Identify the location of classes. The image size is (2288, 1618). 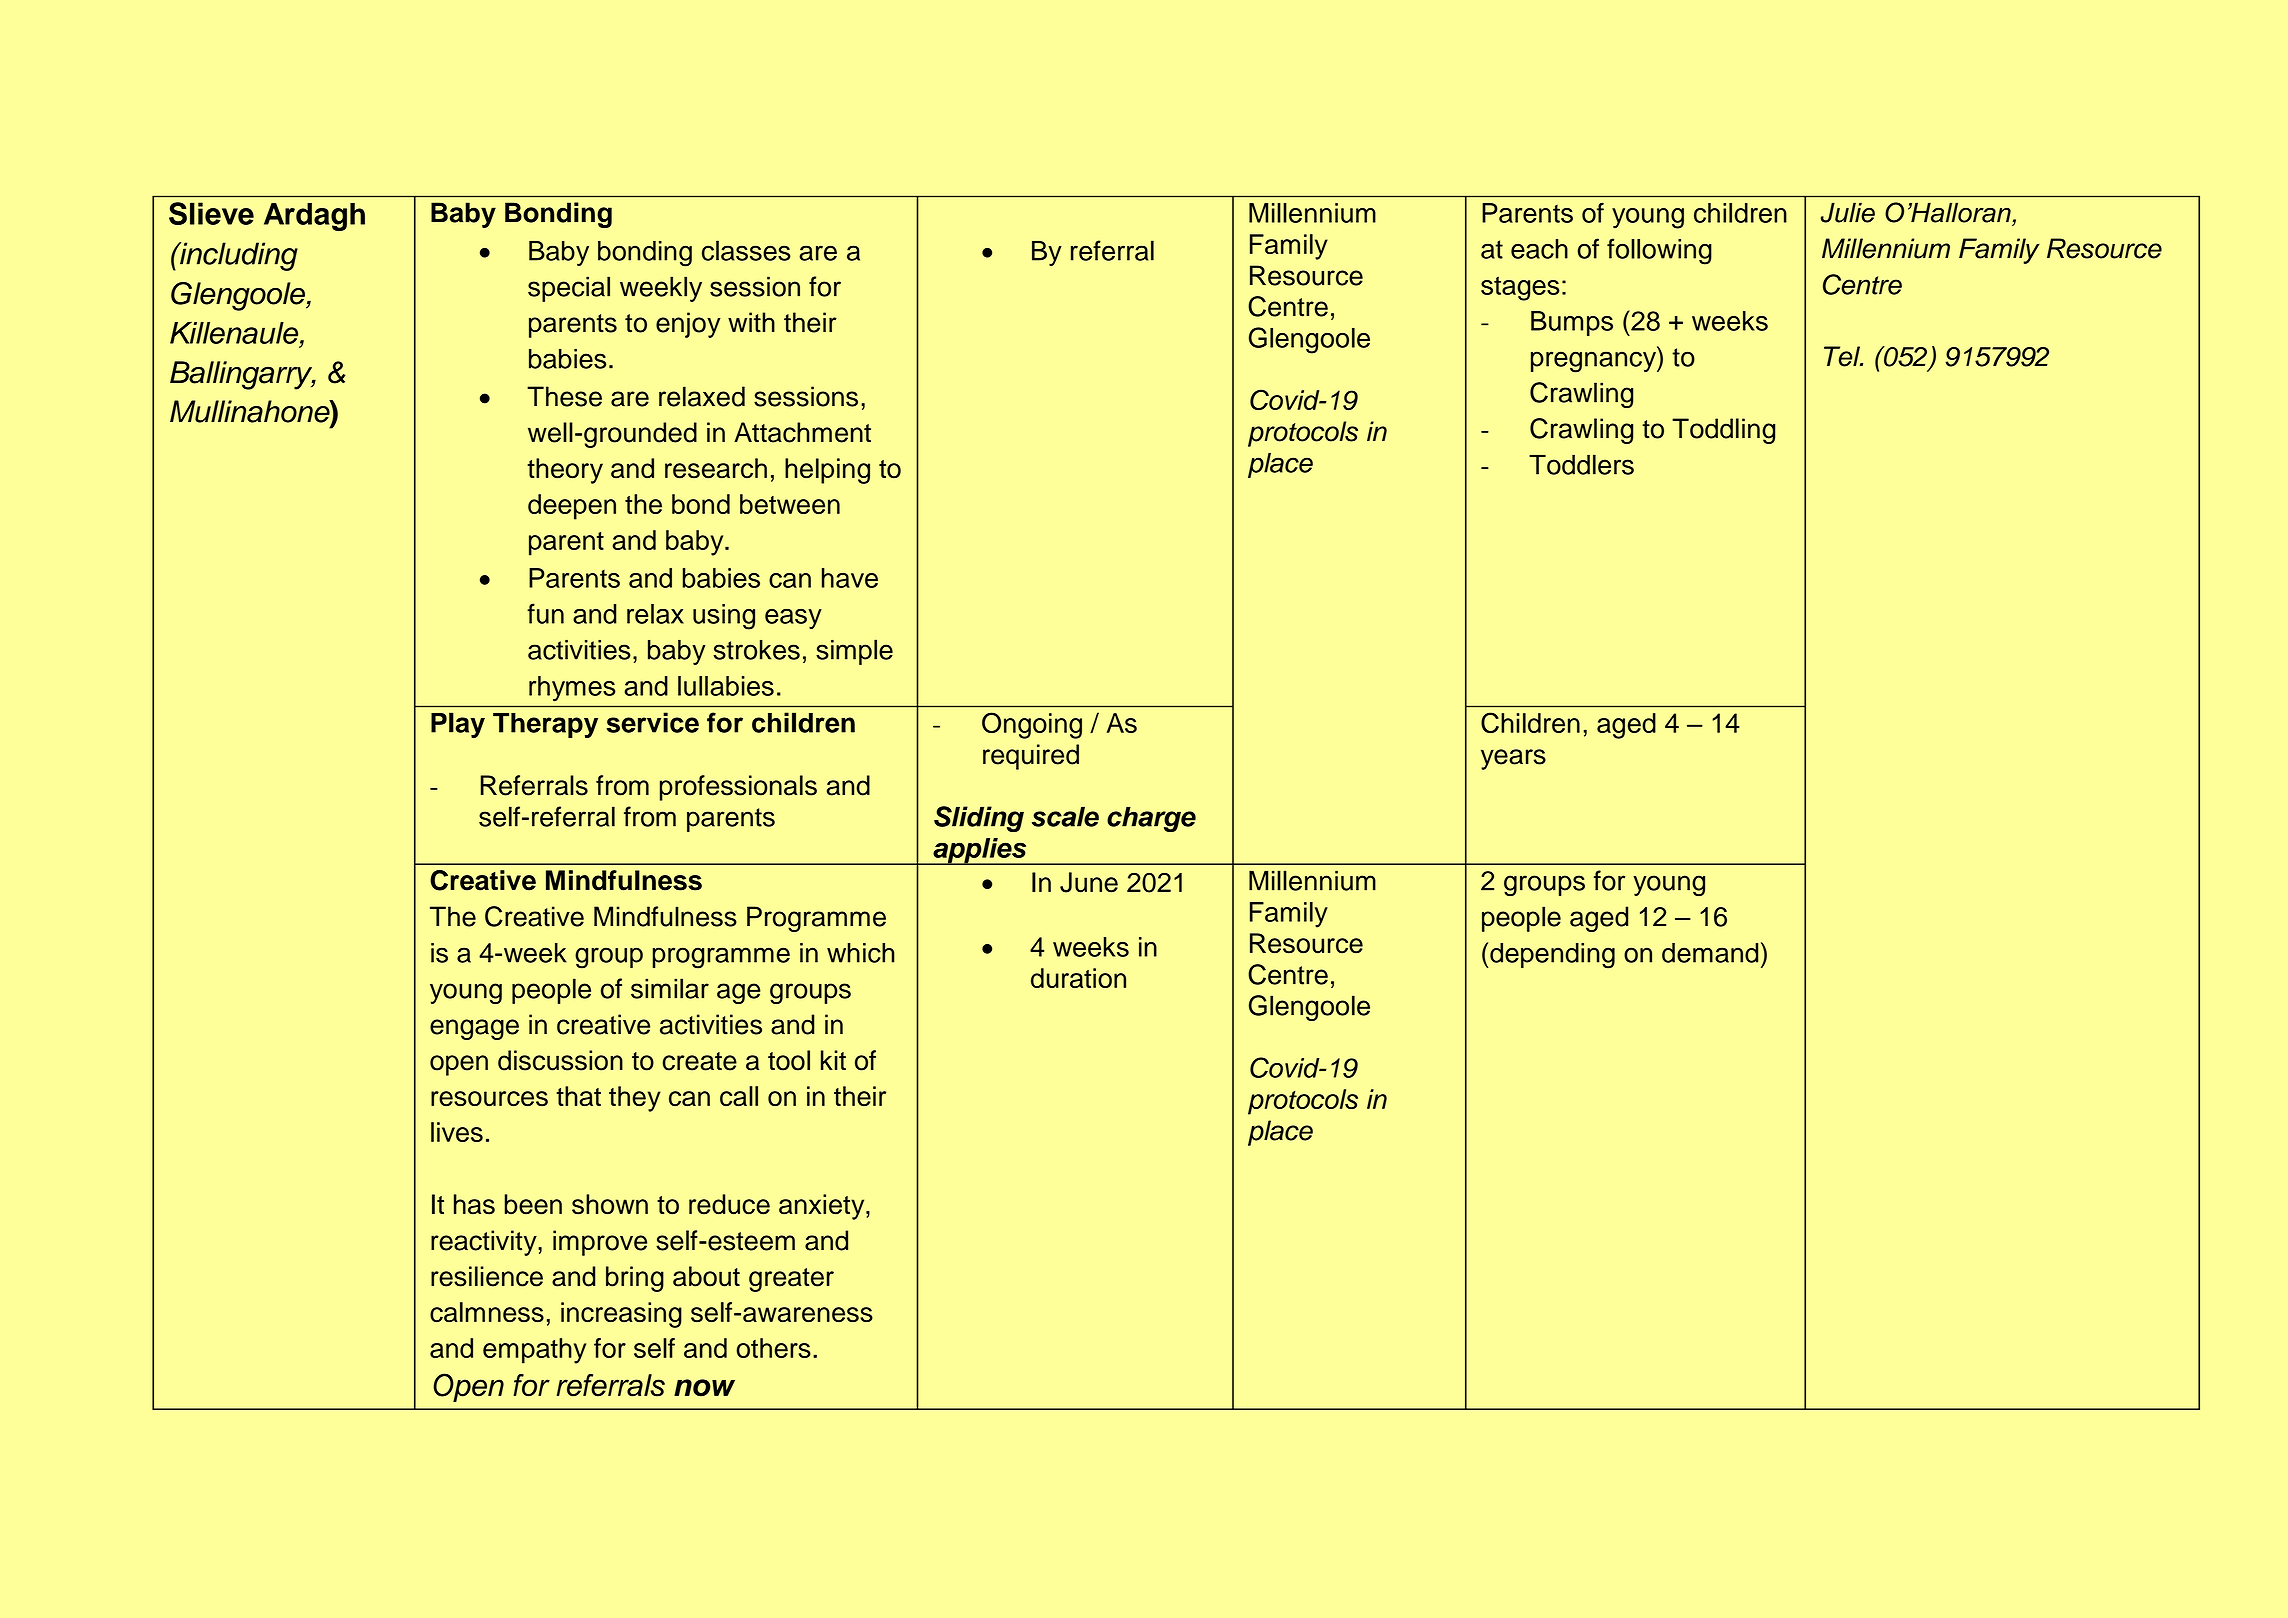
(746, 250).
